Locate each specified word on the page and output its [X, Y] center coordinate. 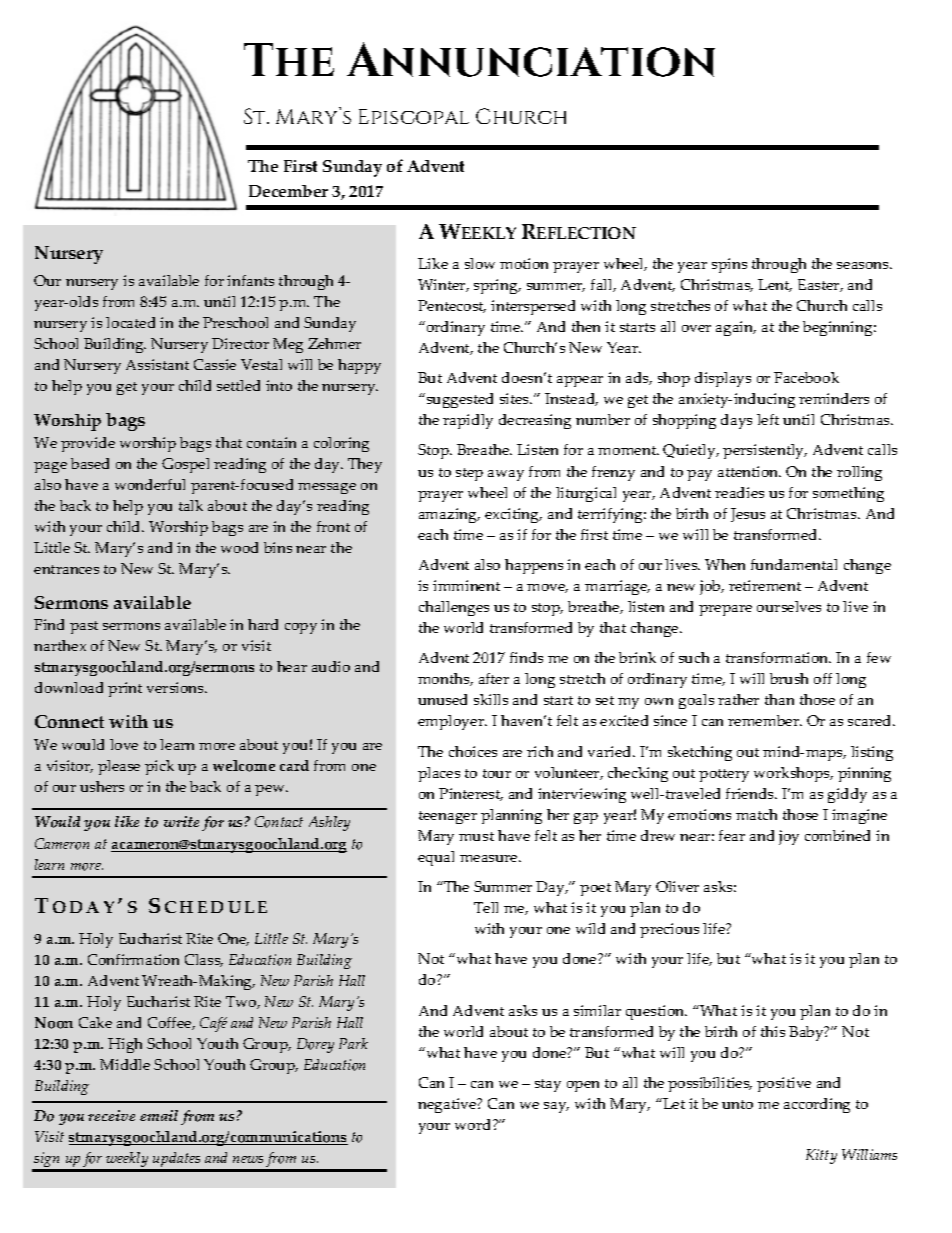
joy [789, 837]
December [288, 191]
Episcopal [414, 116]
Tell [486, 907]
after [494, 678]
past [84, 627]
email [159, 1115]
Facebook [806, 377]
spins [729, 265]
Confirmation [133, 959]
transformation [778, 657]
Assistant [157, 364]
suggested [458, 400]
